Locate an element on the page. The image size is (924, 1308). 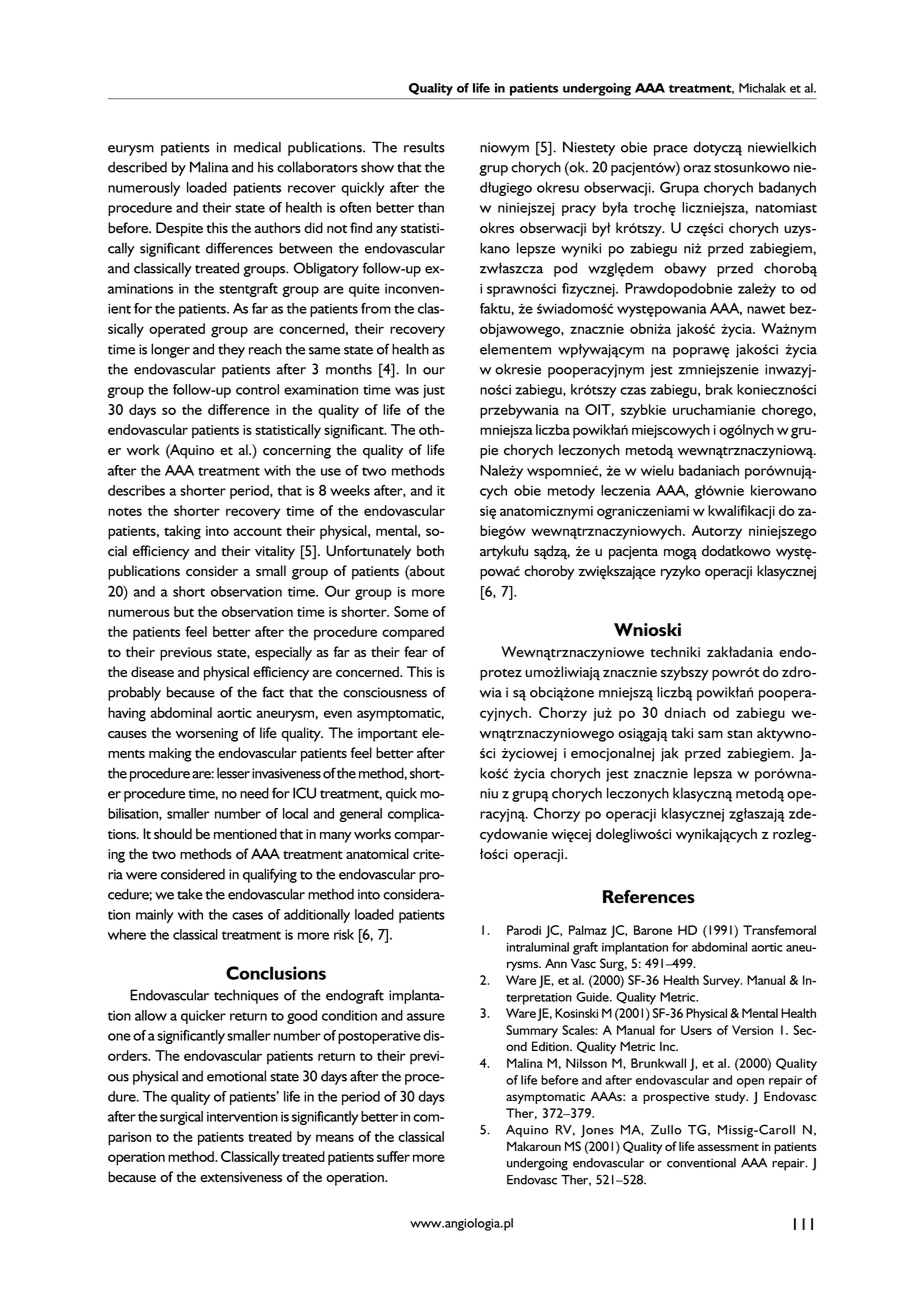
take is located at coordinates (190, 894).
